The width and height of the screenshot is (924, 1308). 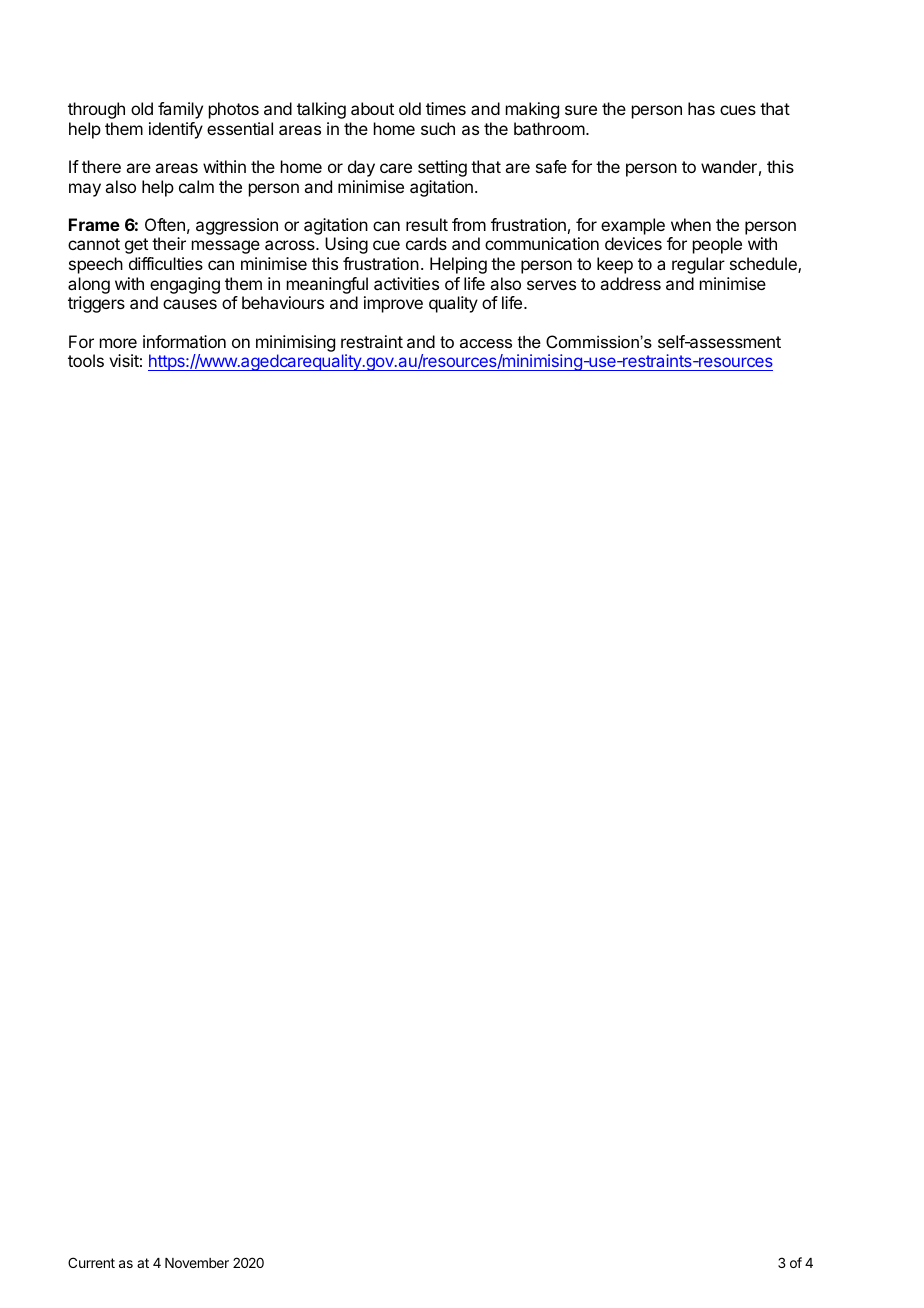 I want to click on serves, so click(x=551, y=285).
